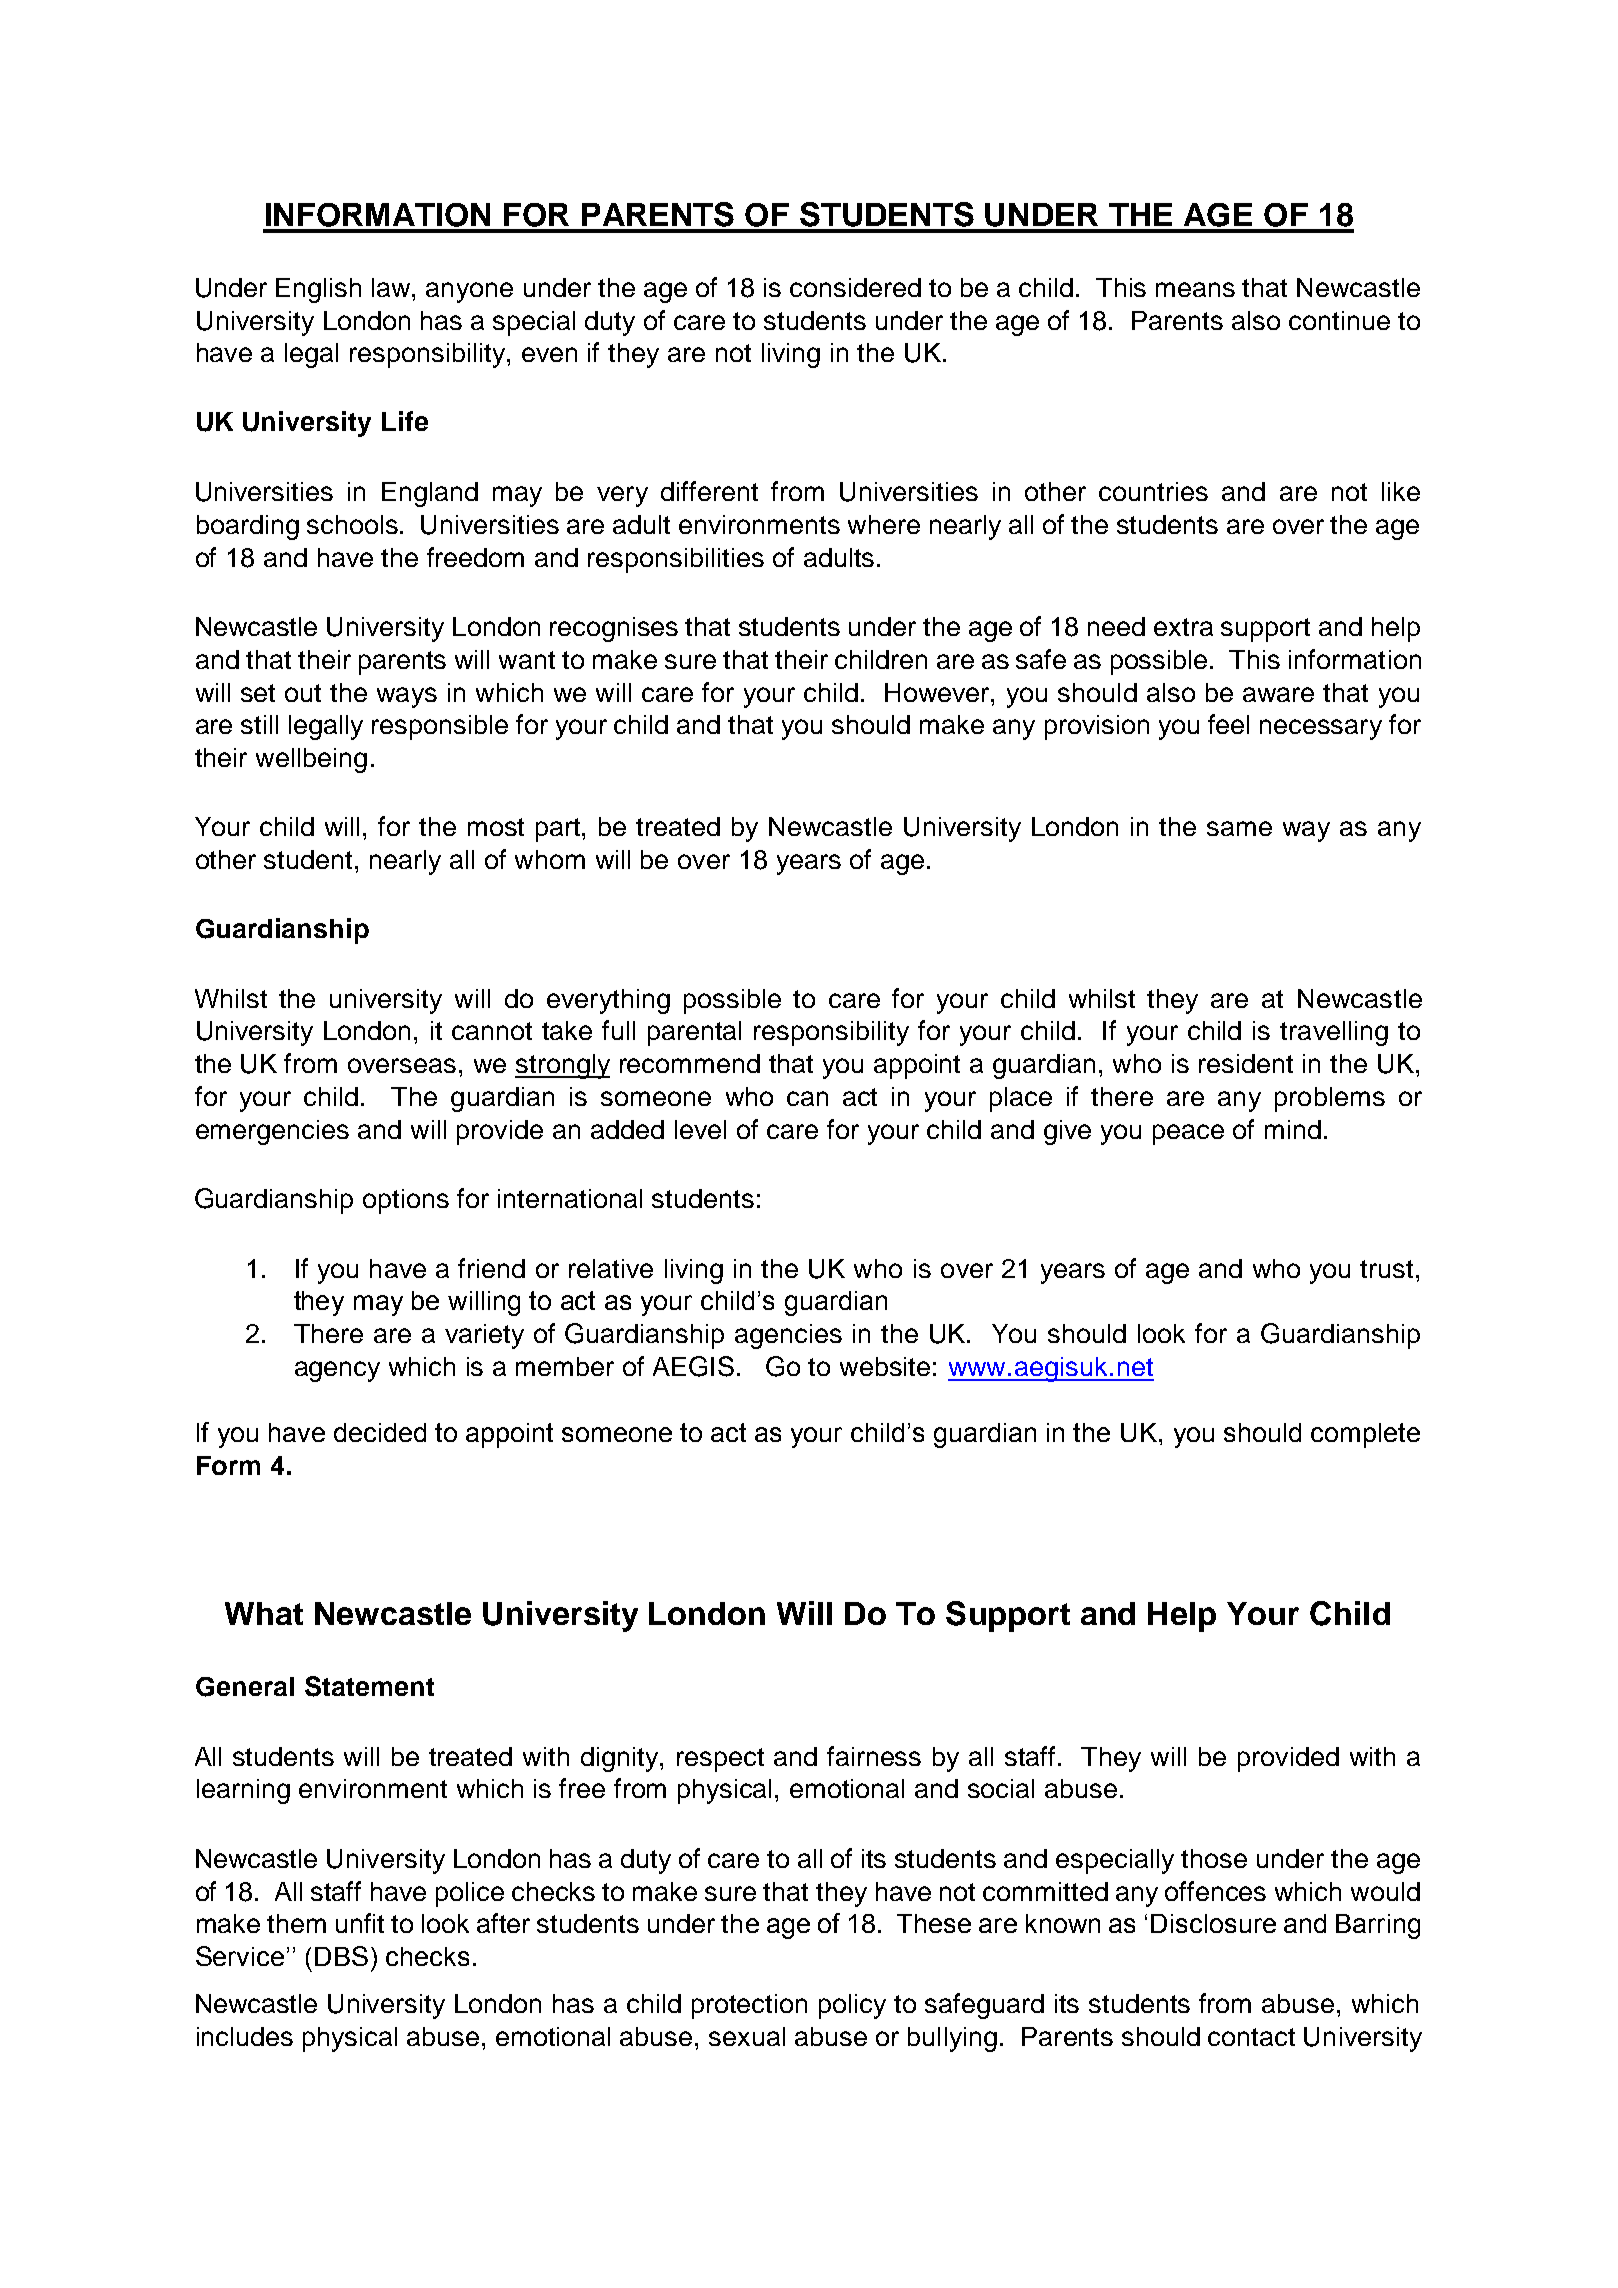  I want to click on DBS, so click(341, 1956).
